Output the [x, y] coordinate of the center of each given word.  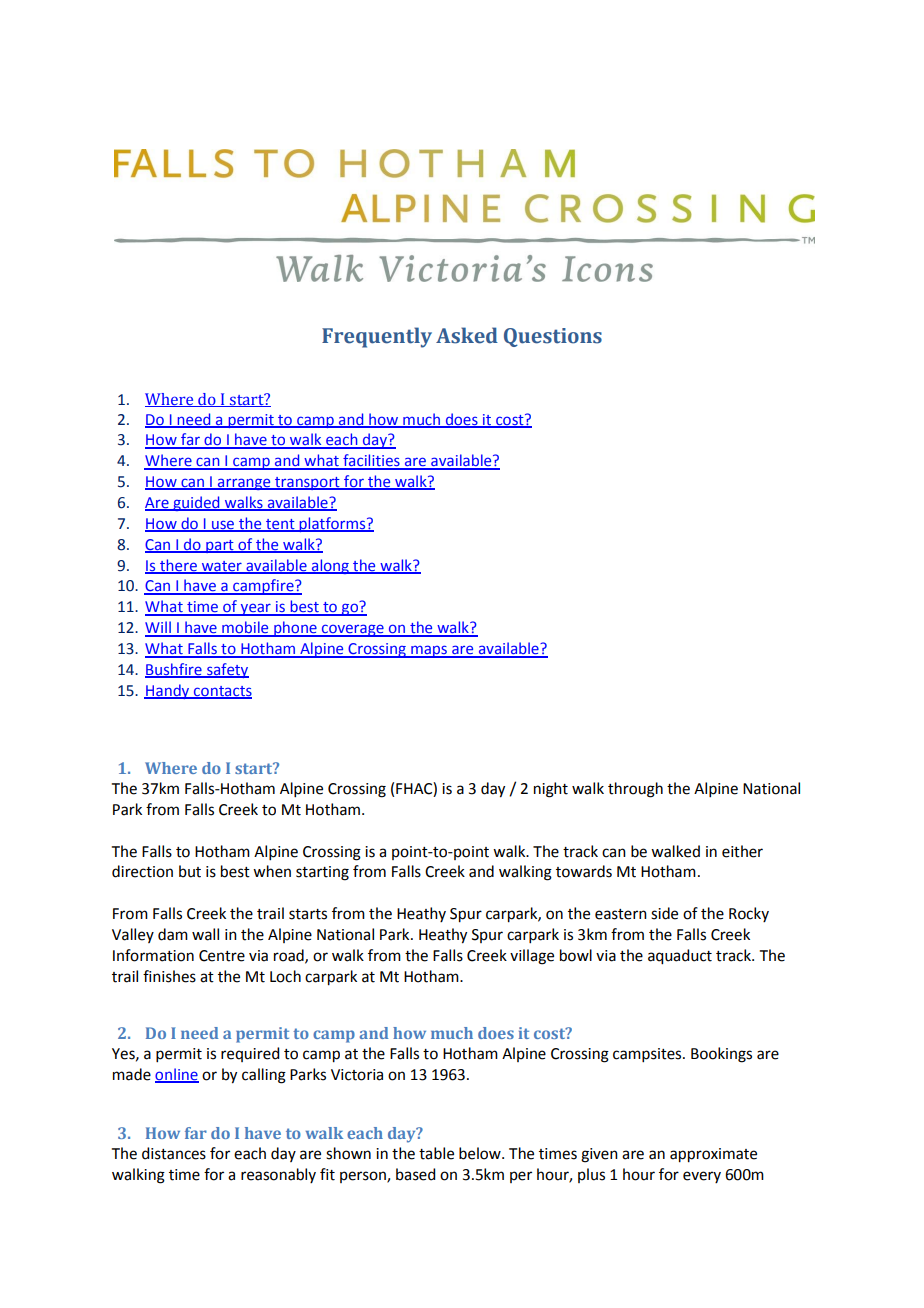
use [223, 525]
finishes [169, 976]
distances [174, 1153]
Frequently [377, 337]
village [532, 957]
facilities [371, 461]
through [635, 790]
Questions [553, 337]
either [742, 851]
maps [429, 651]
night [551, 790]
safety [227, 670]
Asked [467, 335]
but [190, 871]
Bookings [721, 1055]
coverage [353, 630]
